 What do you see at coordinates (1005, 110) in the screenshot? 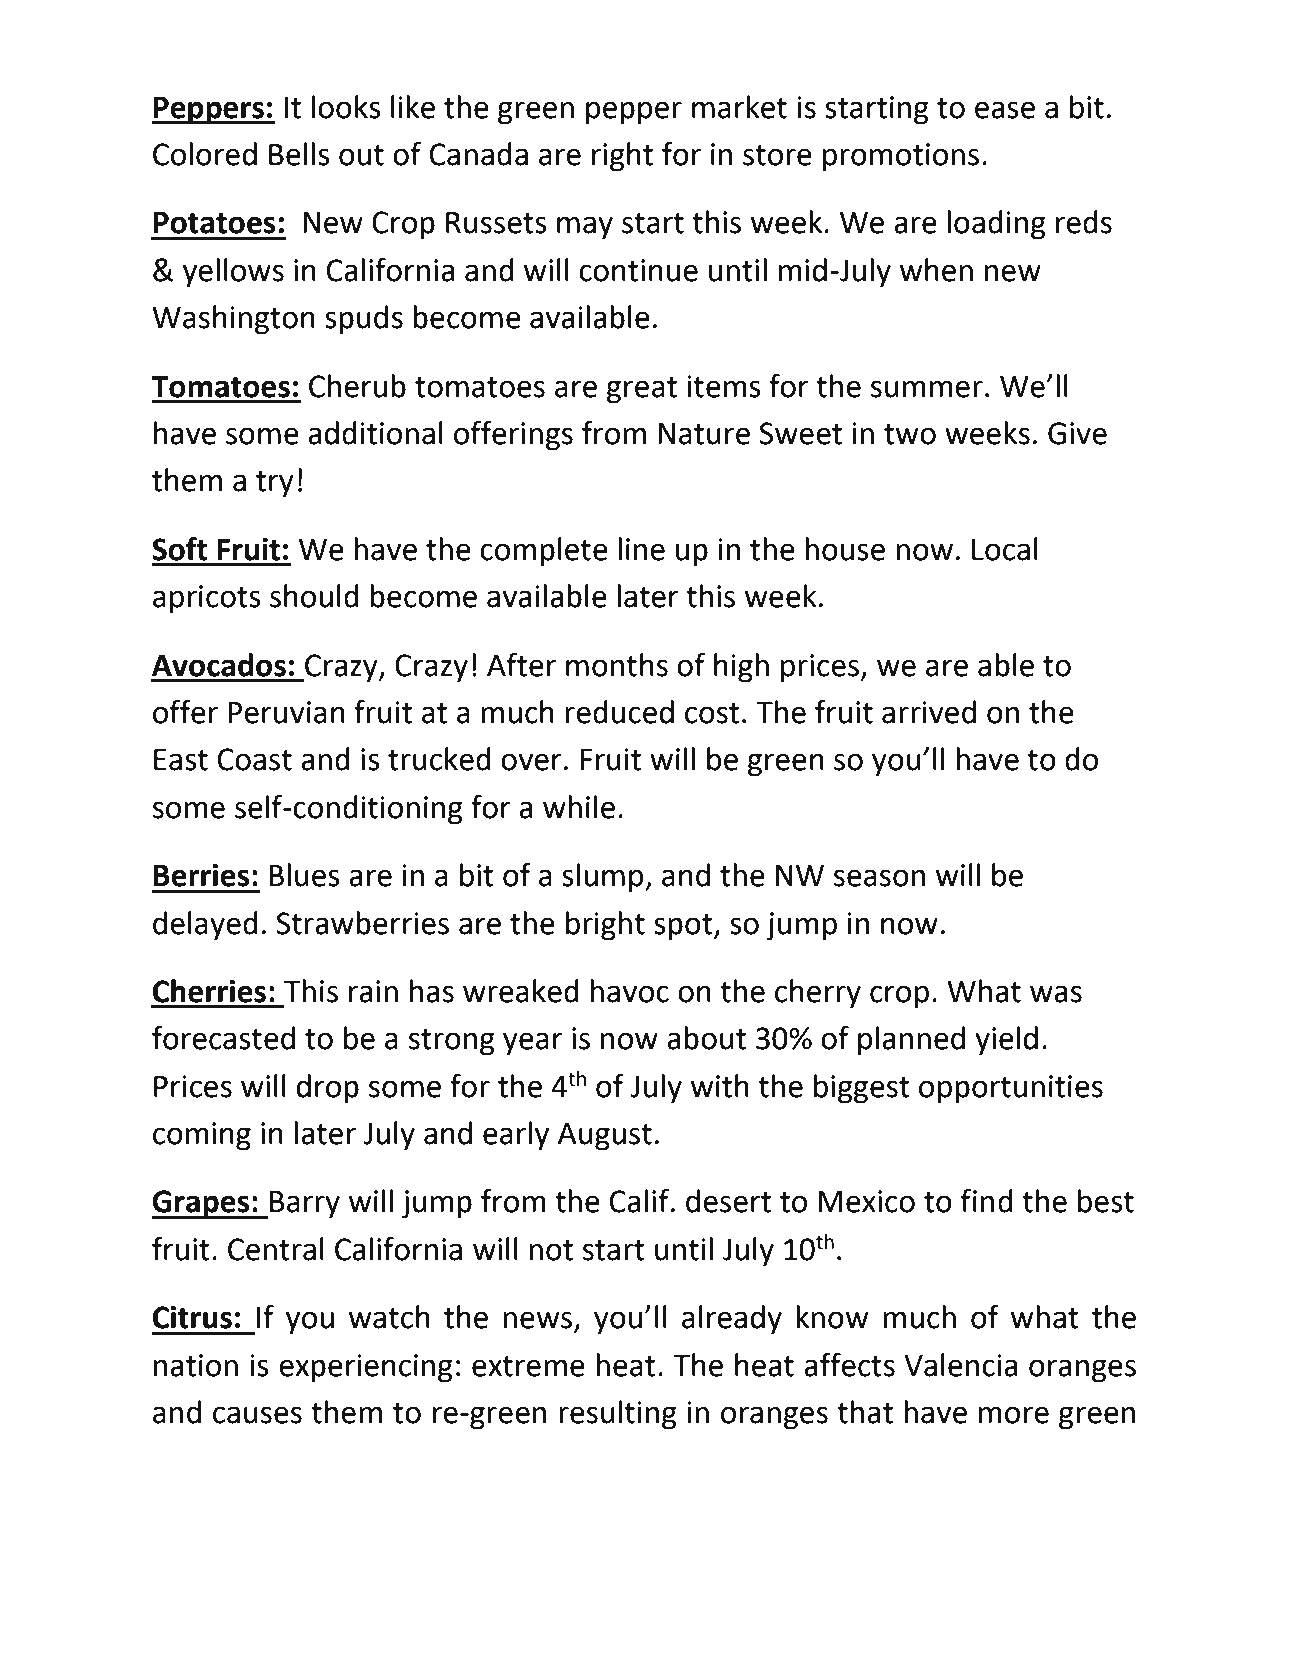
I see `ease` at bounding box center [1005, 110].
